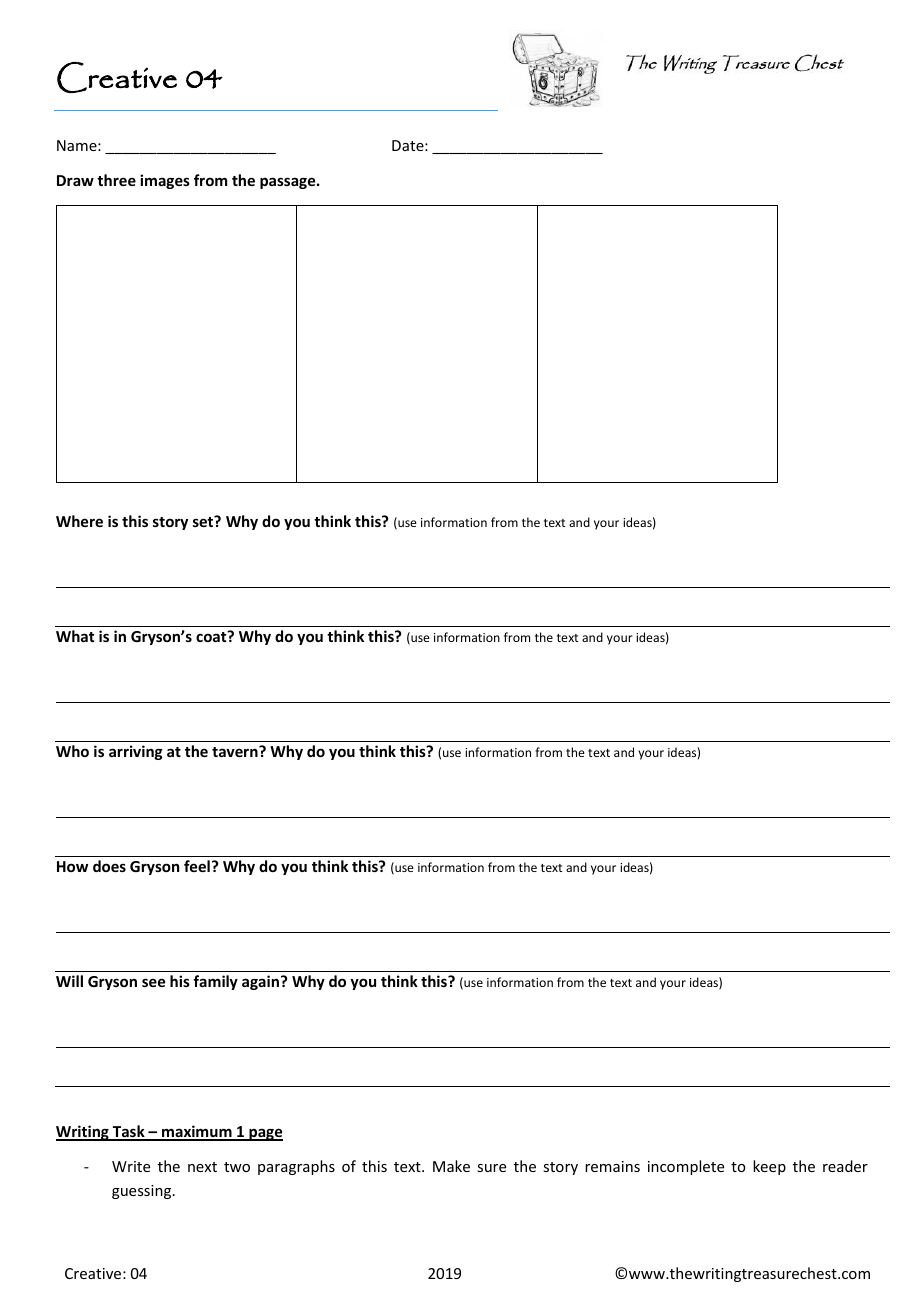 Image resolution: width=924 pixels, height=1308 pixels. I want to click on feel, so click(197, 866).
